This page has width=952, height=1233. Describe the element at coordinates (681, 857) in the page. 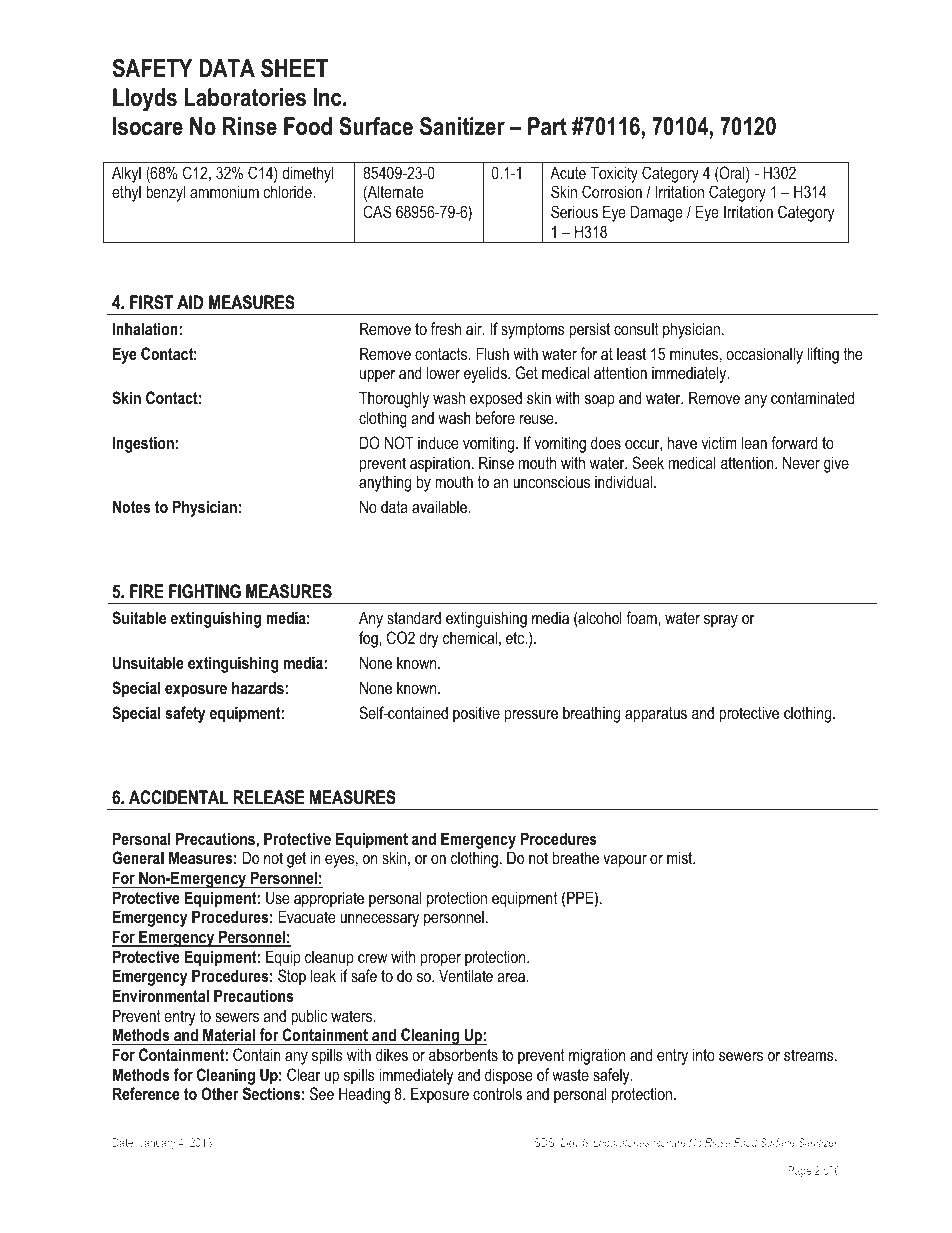

I see `mist` at that location.
